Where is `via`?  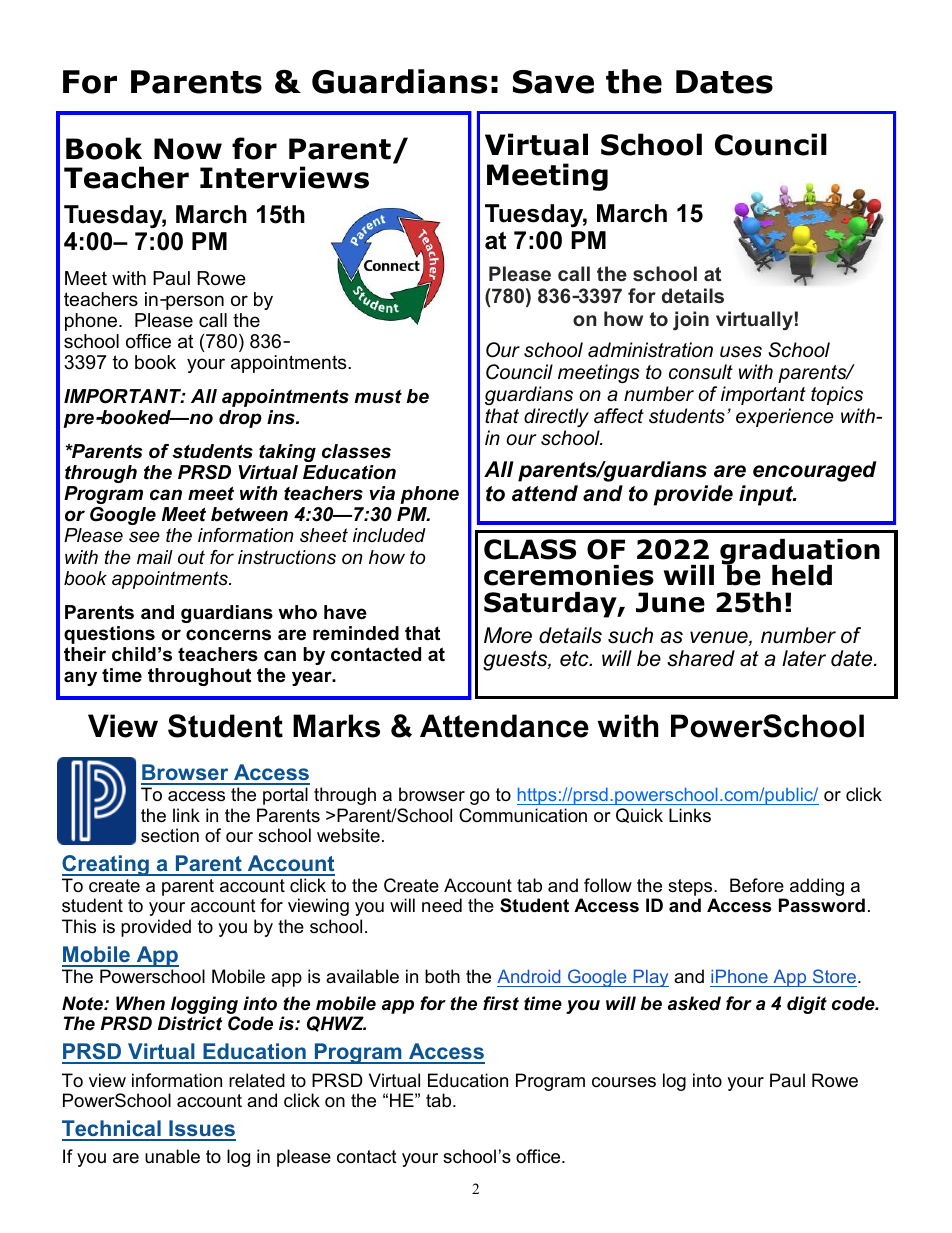
via is located at coordinates (382, 493).
